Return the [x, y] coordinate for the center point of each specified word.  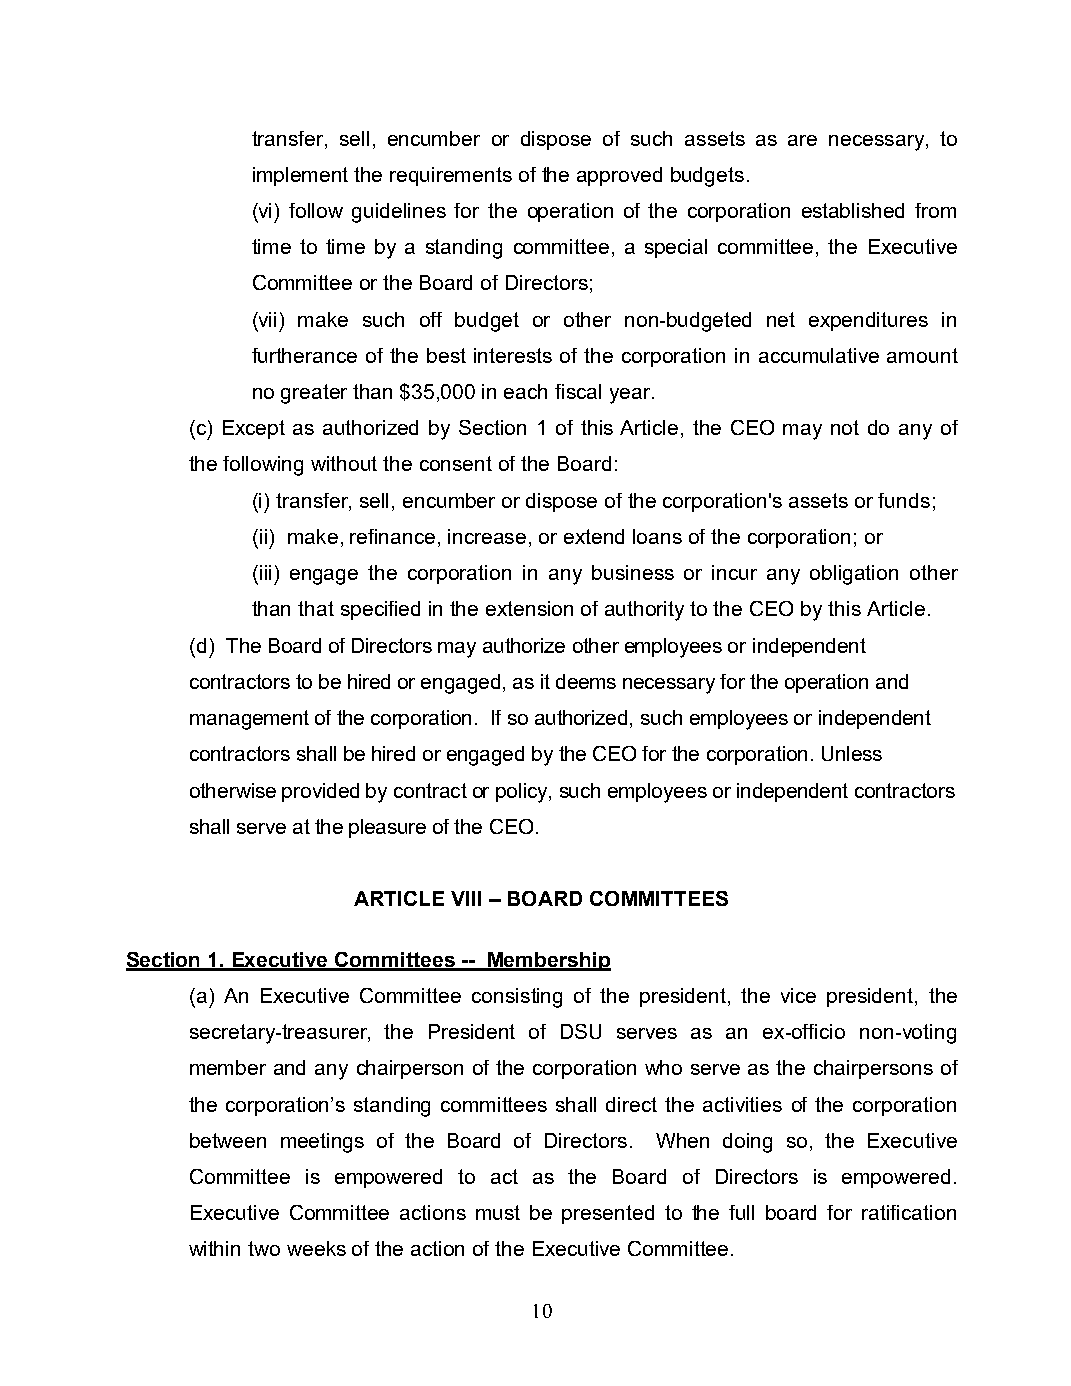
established [853, 210]
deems [586, 681]
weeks [316, 1248]
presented [608, 1214]
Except [254, 429]
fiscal [578, 391]
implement [300, 176]
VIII [466, 898]
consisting [517, 998]
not [845, 427]
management [249, 720]
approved [619, 176]
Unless [852, 753]
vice [798, 995]
